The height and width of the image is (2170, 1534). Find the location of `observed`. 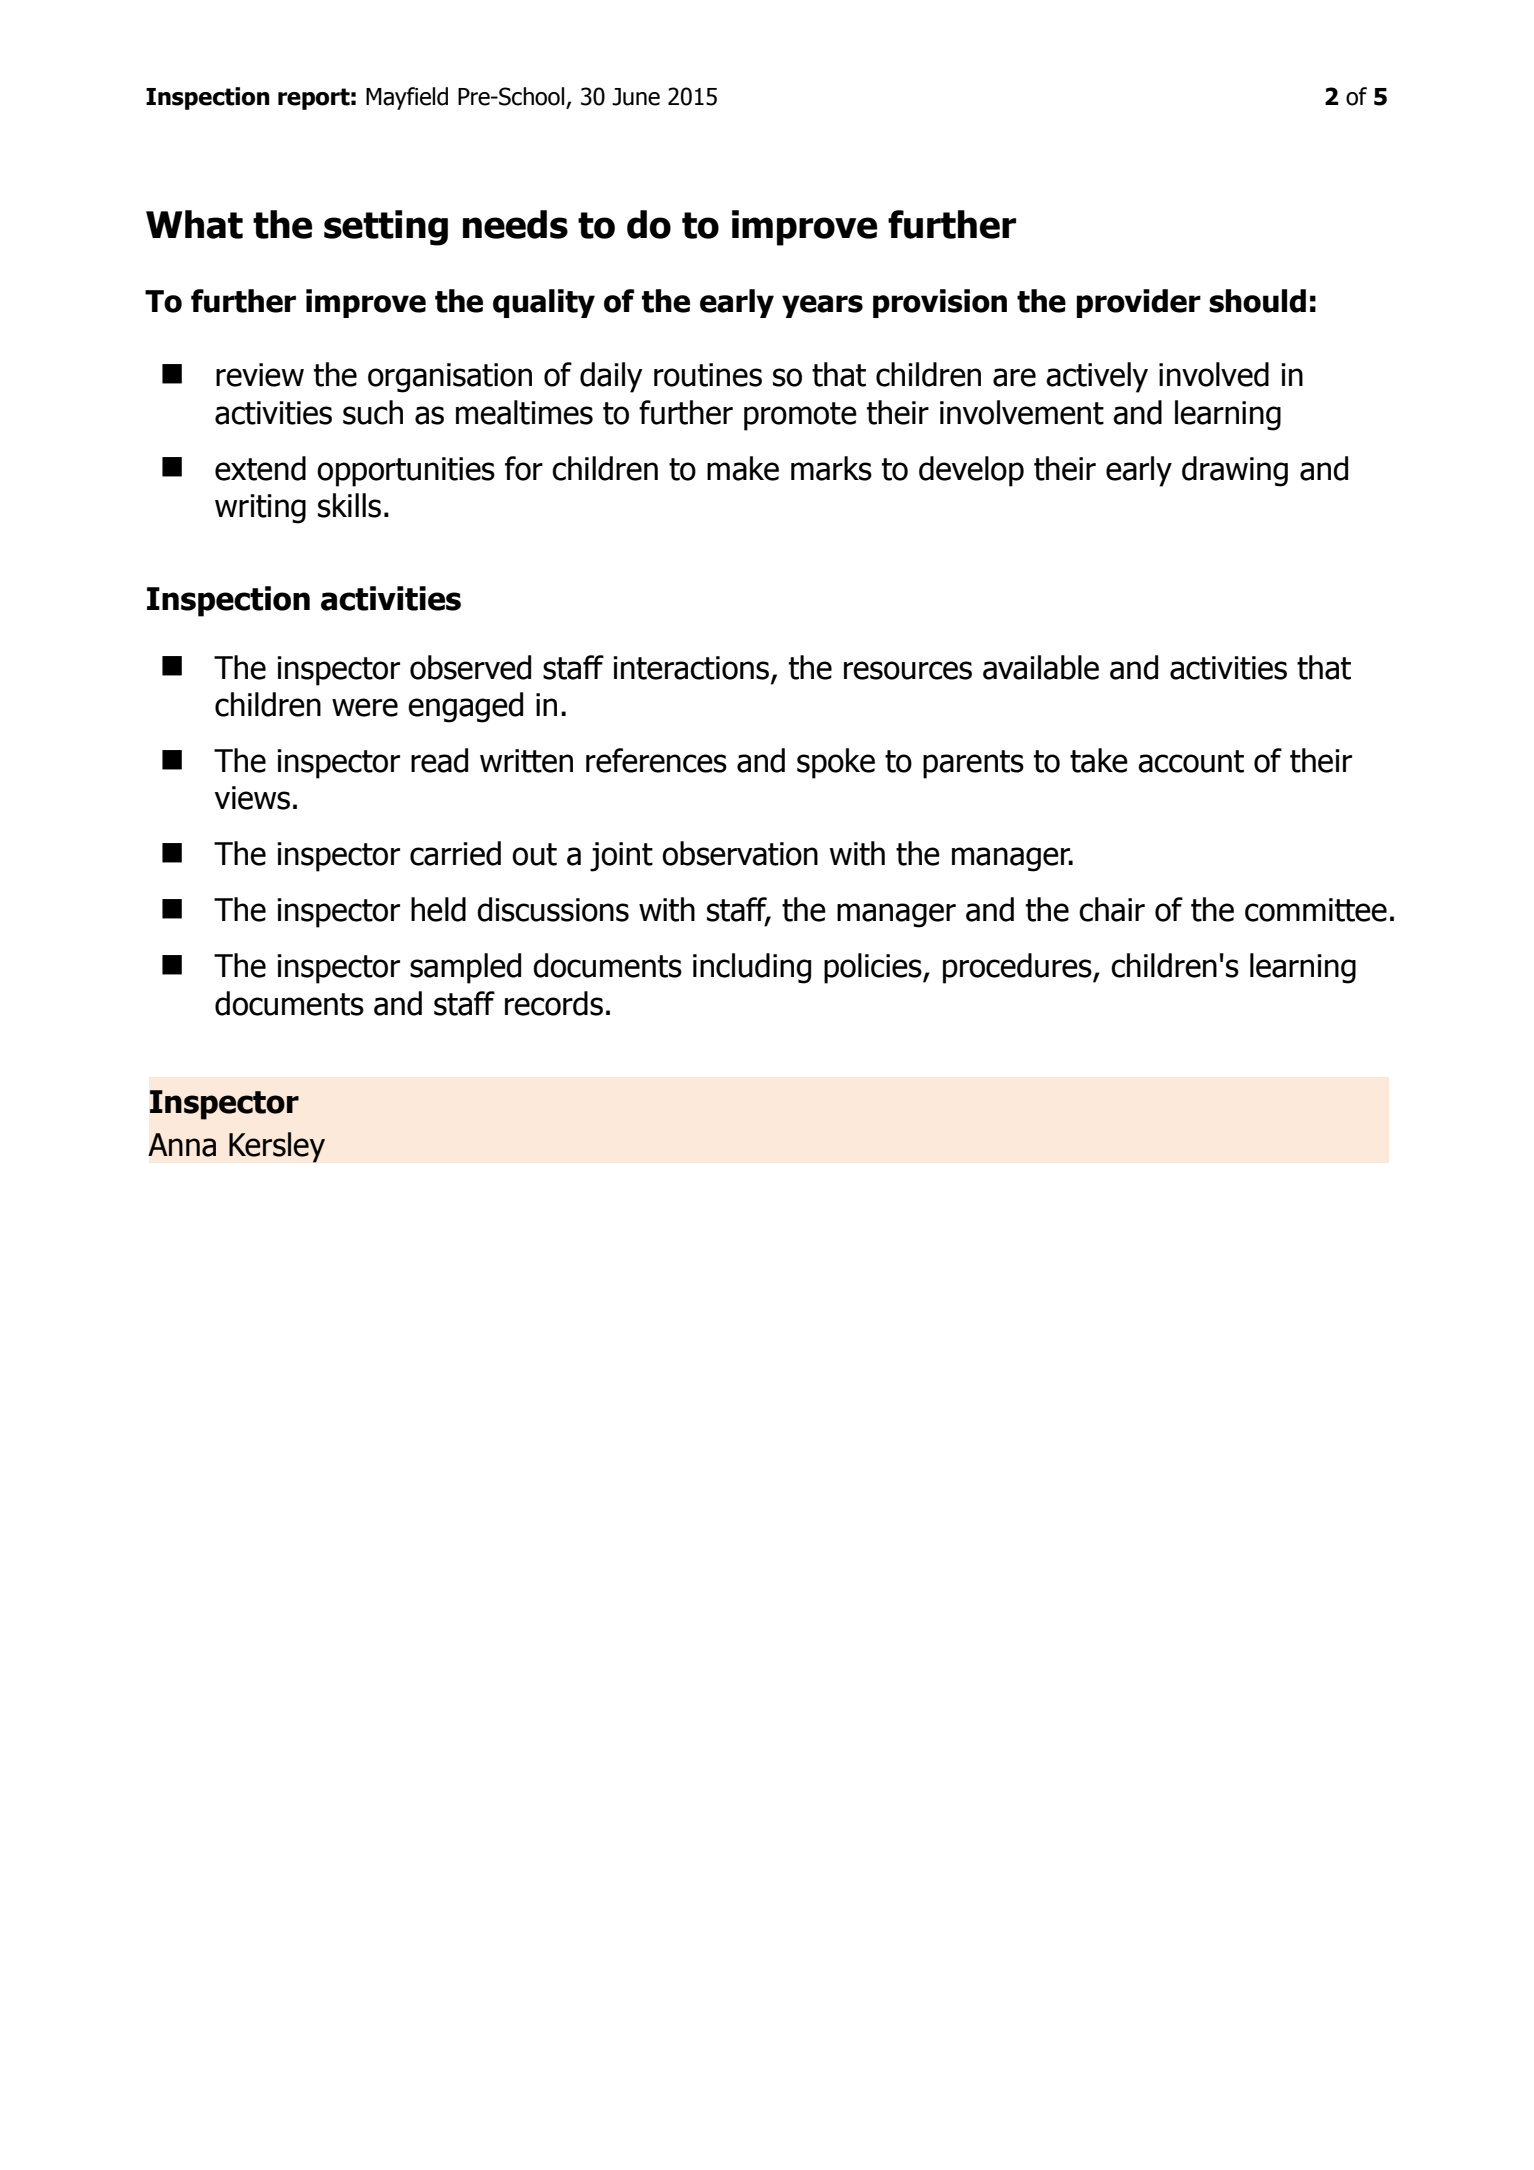

observed is located at coordinates (470, 667).
